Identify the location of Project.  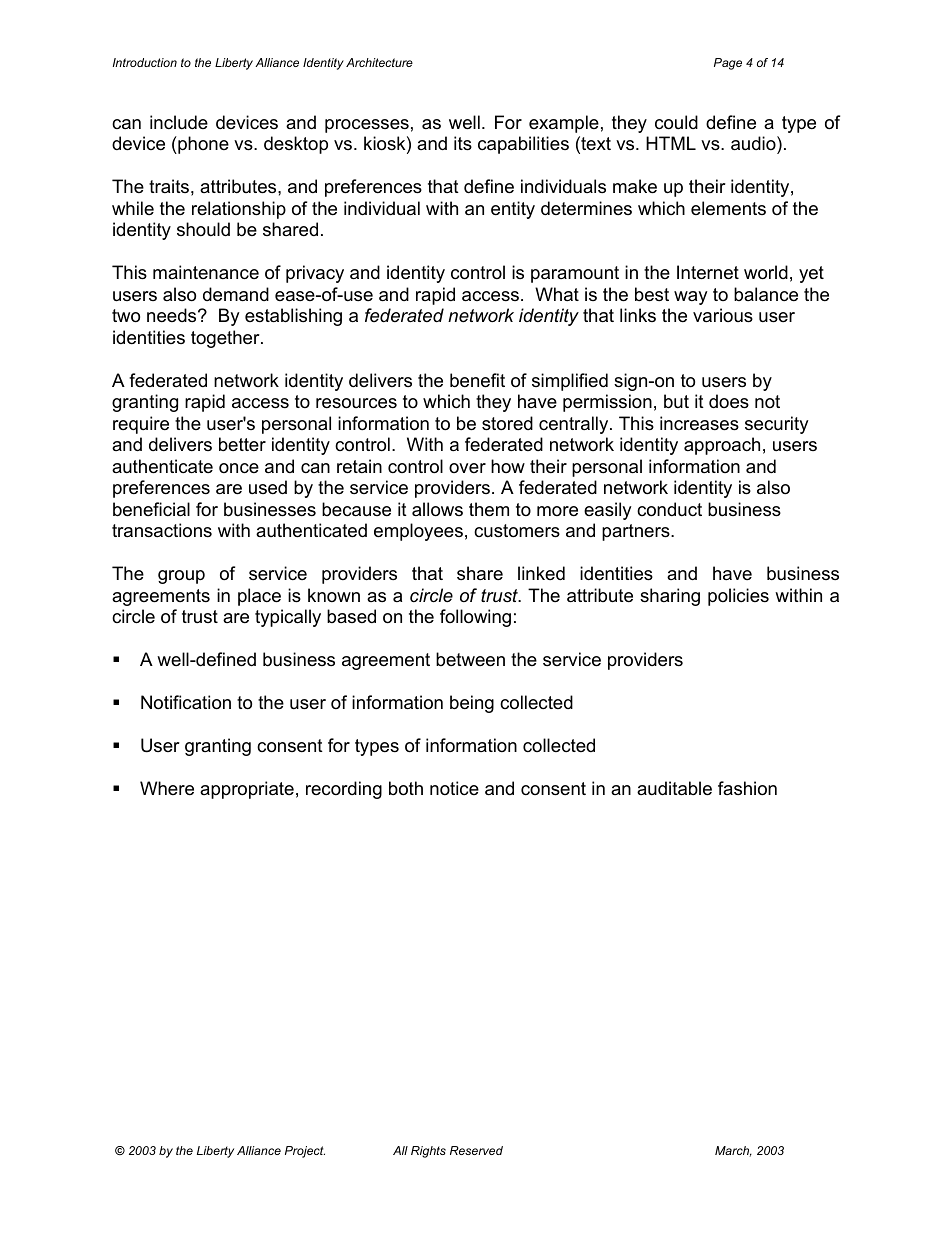
(305, 1152).
